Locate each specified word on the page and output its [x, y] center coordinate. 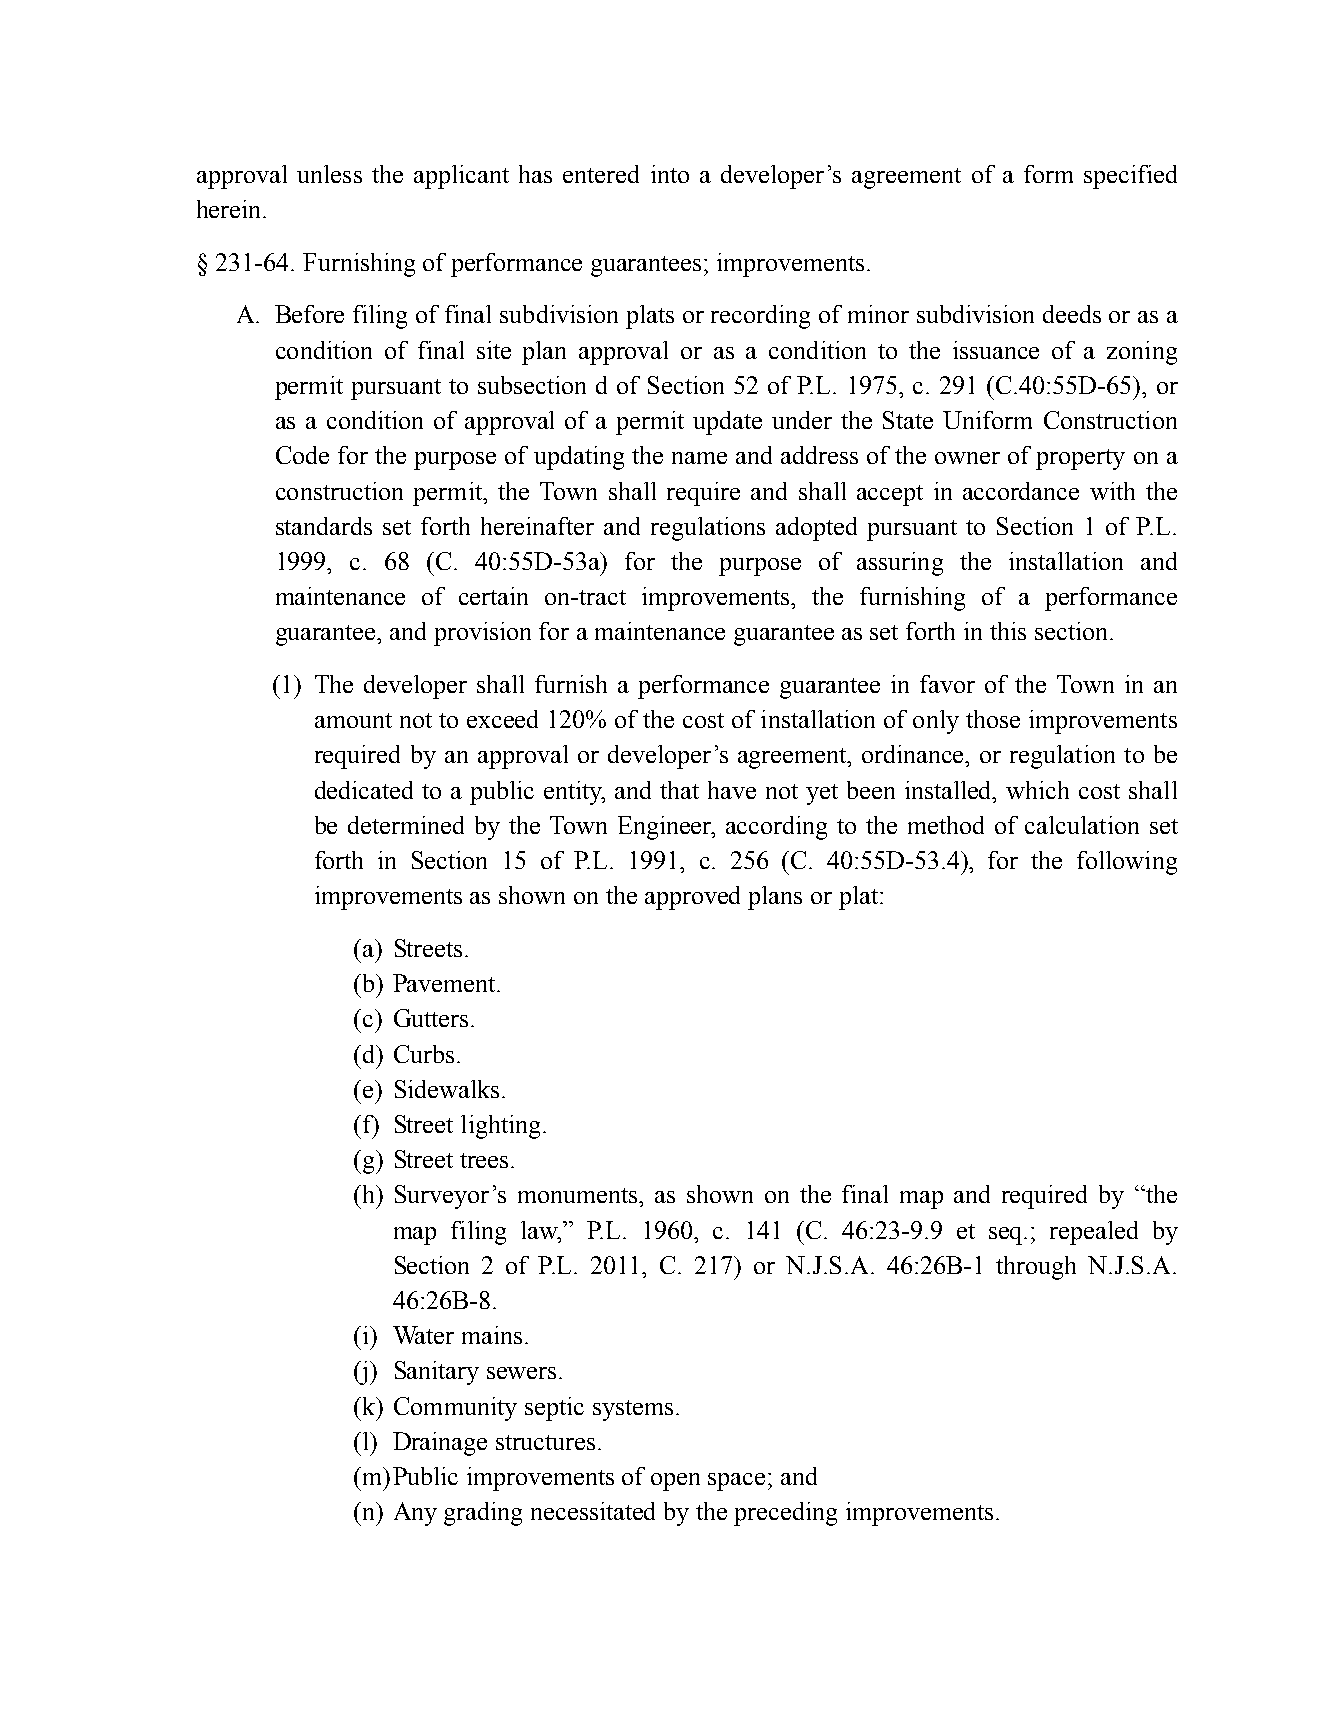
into [670, 174]
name [699, 458]
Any [415, 1514]
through [1036, 1268]
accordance [1021, 491]
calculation [1082, 825]
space [736, 1482]
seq [1007, 1236]
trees [484, 1160]
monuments [579, 1195]
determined [406, 825]
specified [1130, 177]
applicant [461, 177]
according [776, 828]
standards [324, 526]
